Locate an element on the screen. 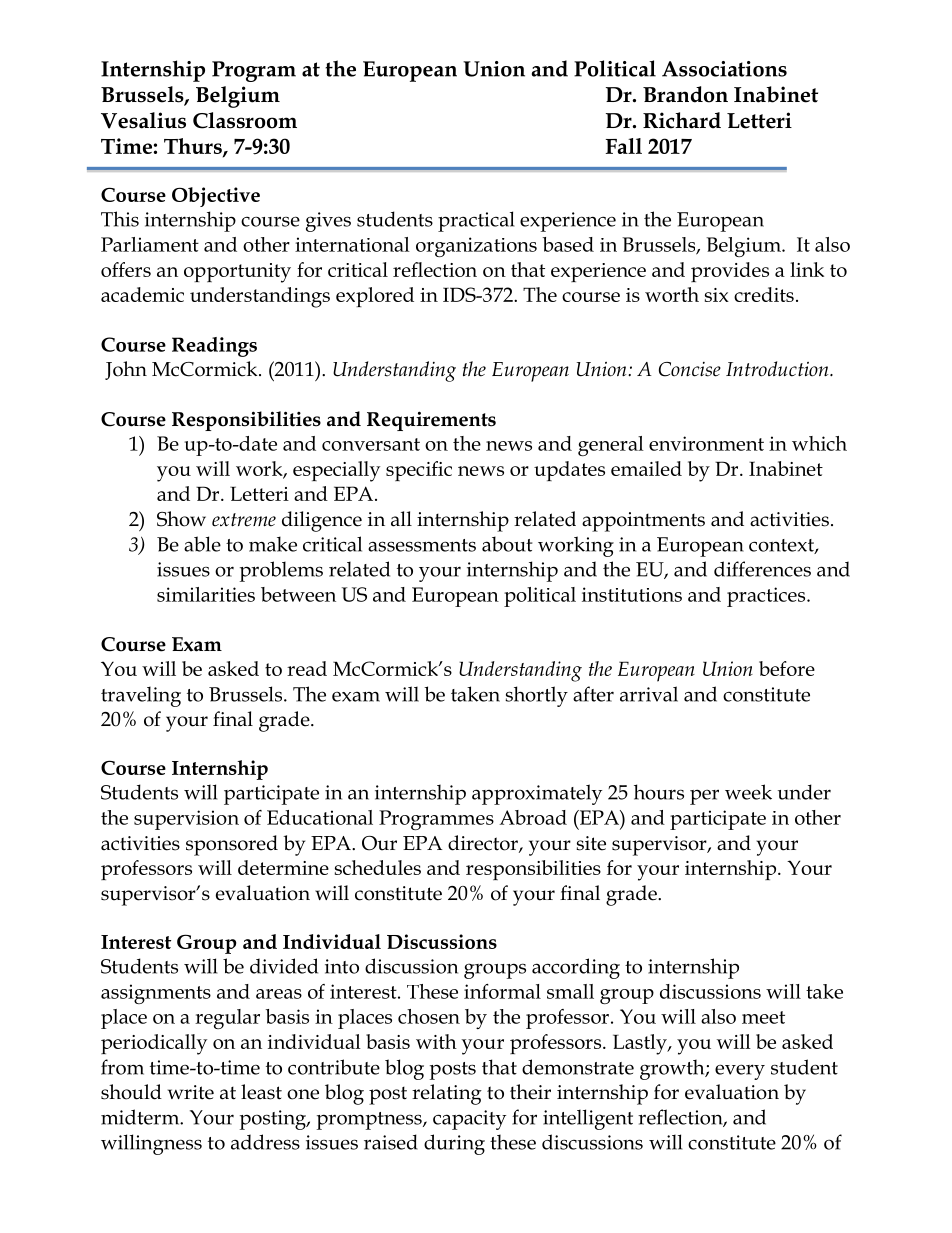  week is located at coordinates (748, 792).
